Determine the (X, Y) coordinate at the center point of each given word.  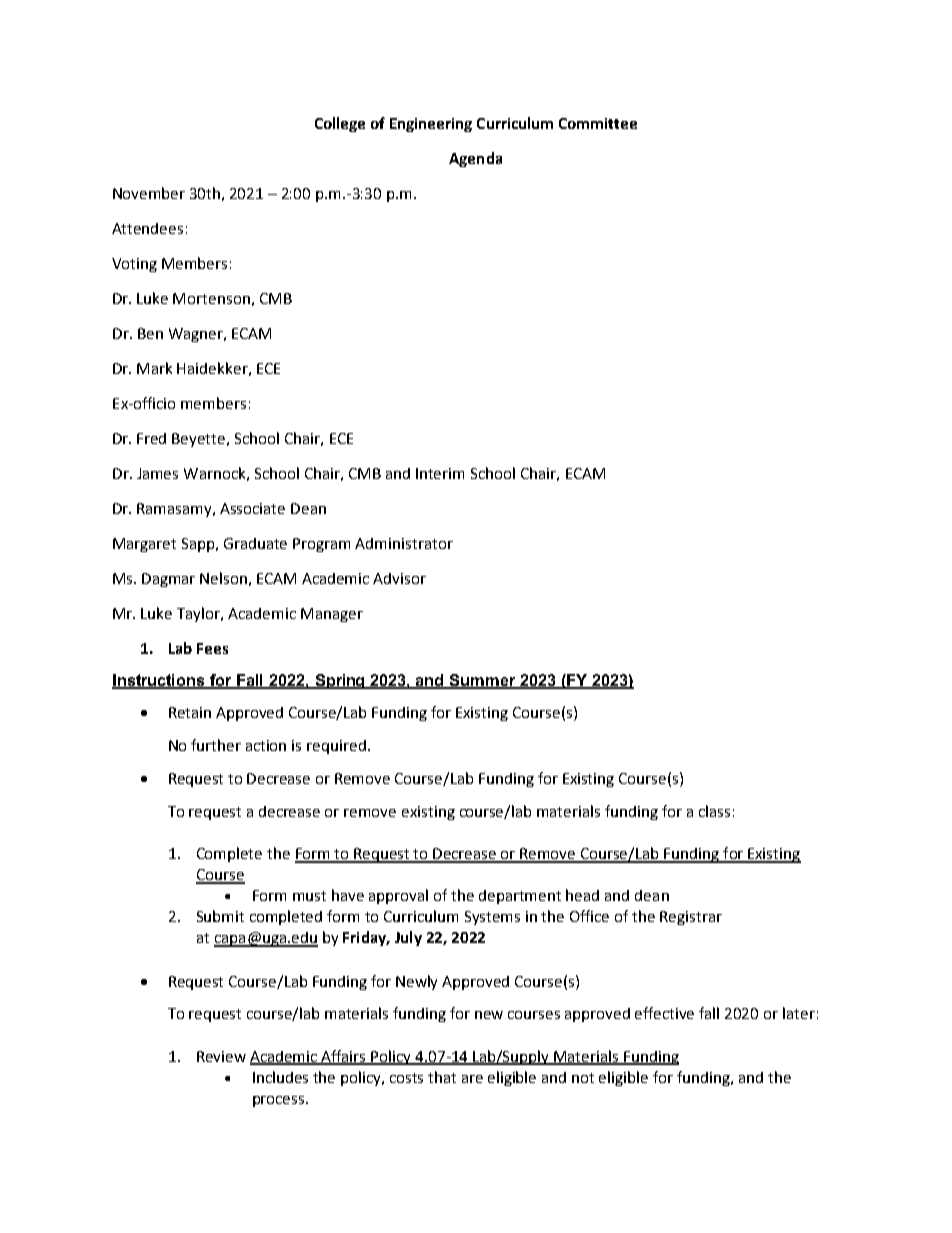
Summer (483, 681)
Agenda (475, 159)
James (157, 473)
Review (221, 1056)
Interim (440, 473)
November (149, 193)
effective (664, 1013)
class (714, 811)
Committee (598, 123)
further (216, 745)
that (442, 1077)
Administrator (404, 543)
